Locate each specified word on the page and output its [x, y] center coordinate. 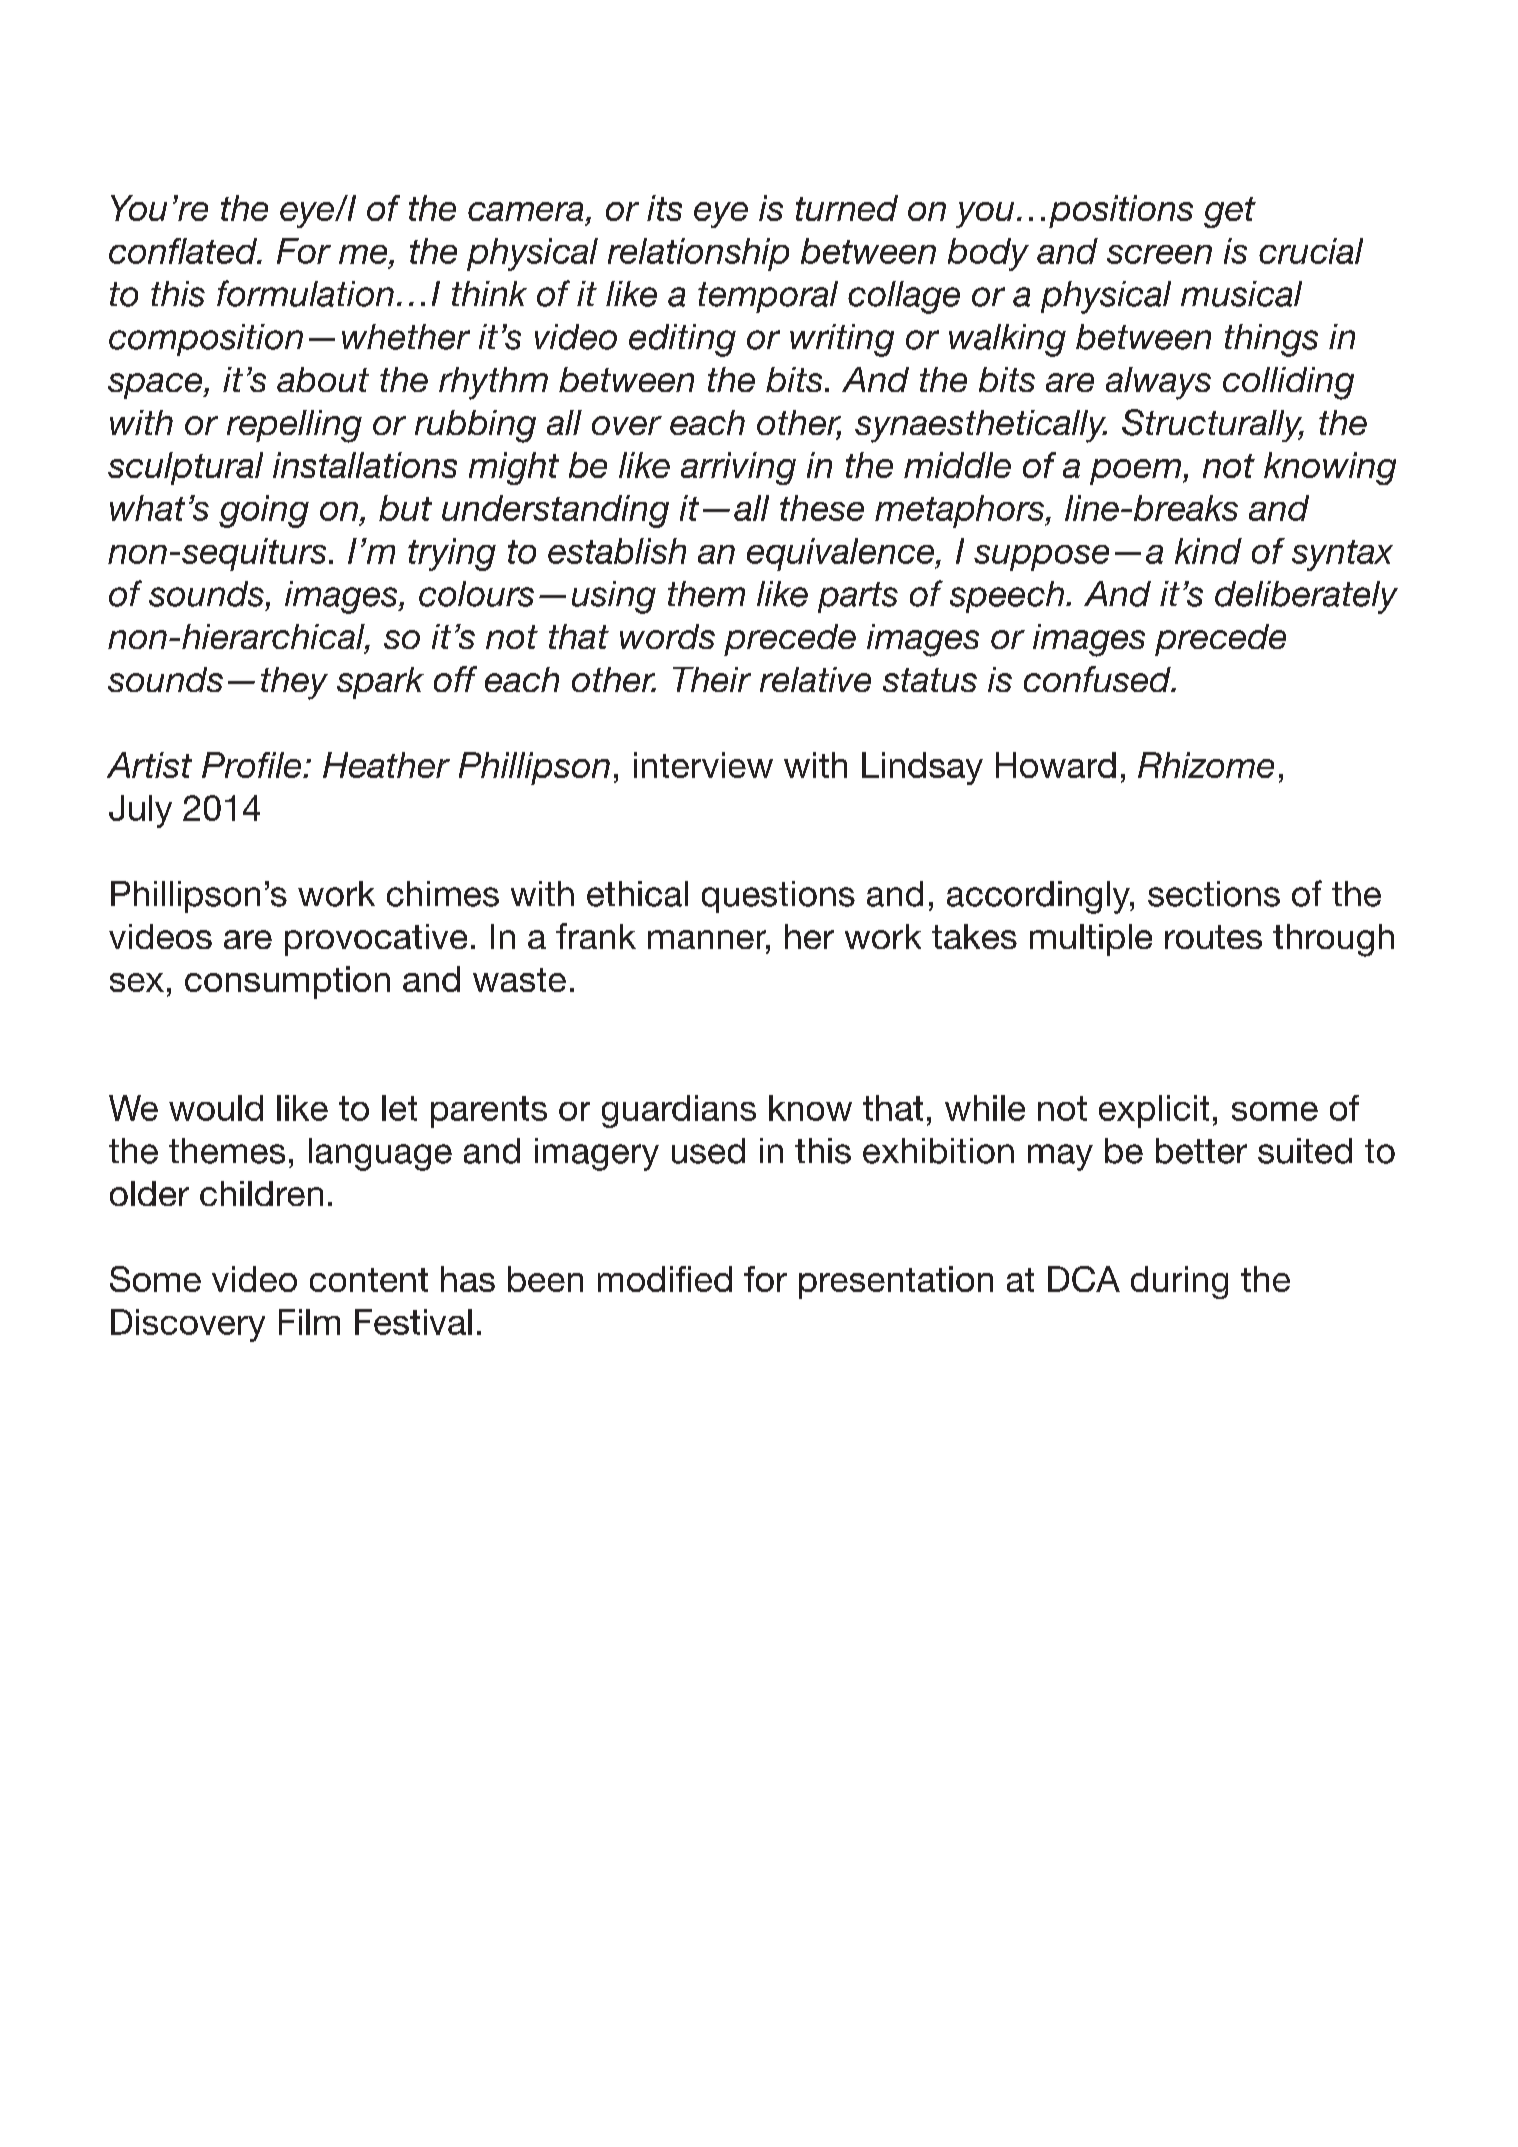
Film [309, 1322]
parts [858, 597]
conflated [184, 251]
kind [1208, 551]
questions [778, 897]
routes [1213, 937]
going [264, 511]
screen [1159, 254]
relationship [698, 254]
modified [665, 1279]
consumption [287, 982]
